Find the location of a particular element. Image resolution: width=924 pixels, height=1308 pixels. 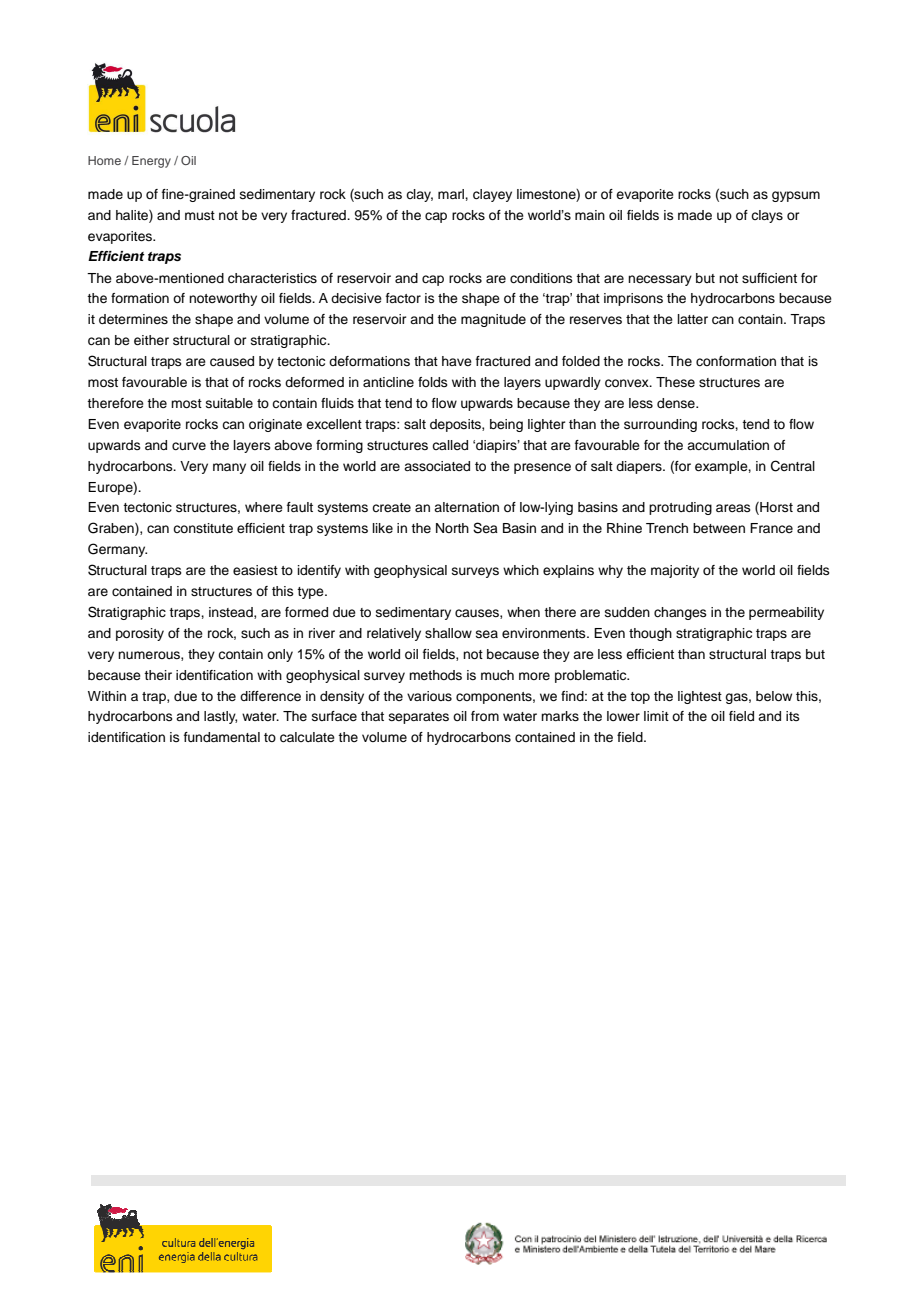

North is located at coordinates (452, 528).
